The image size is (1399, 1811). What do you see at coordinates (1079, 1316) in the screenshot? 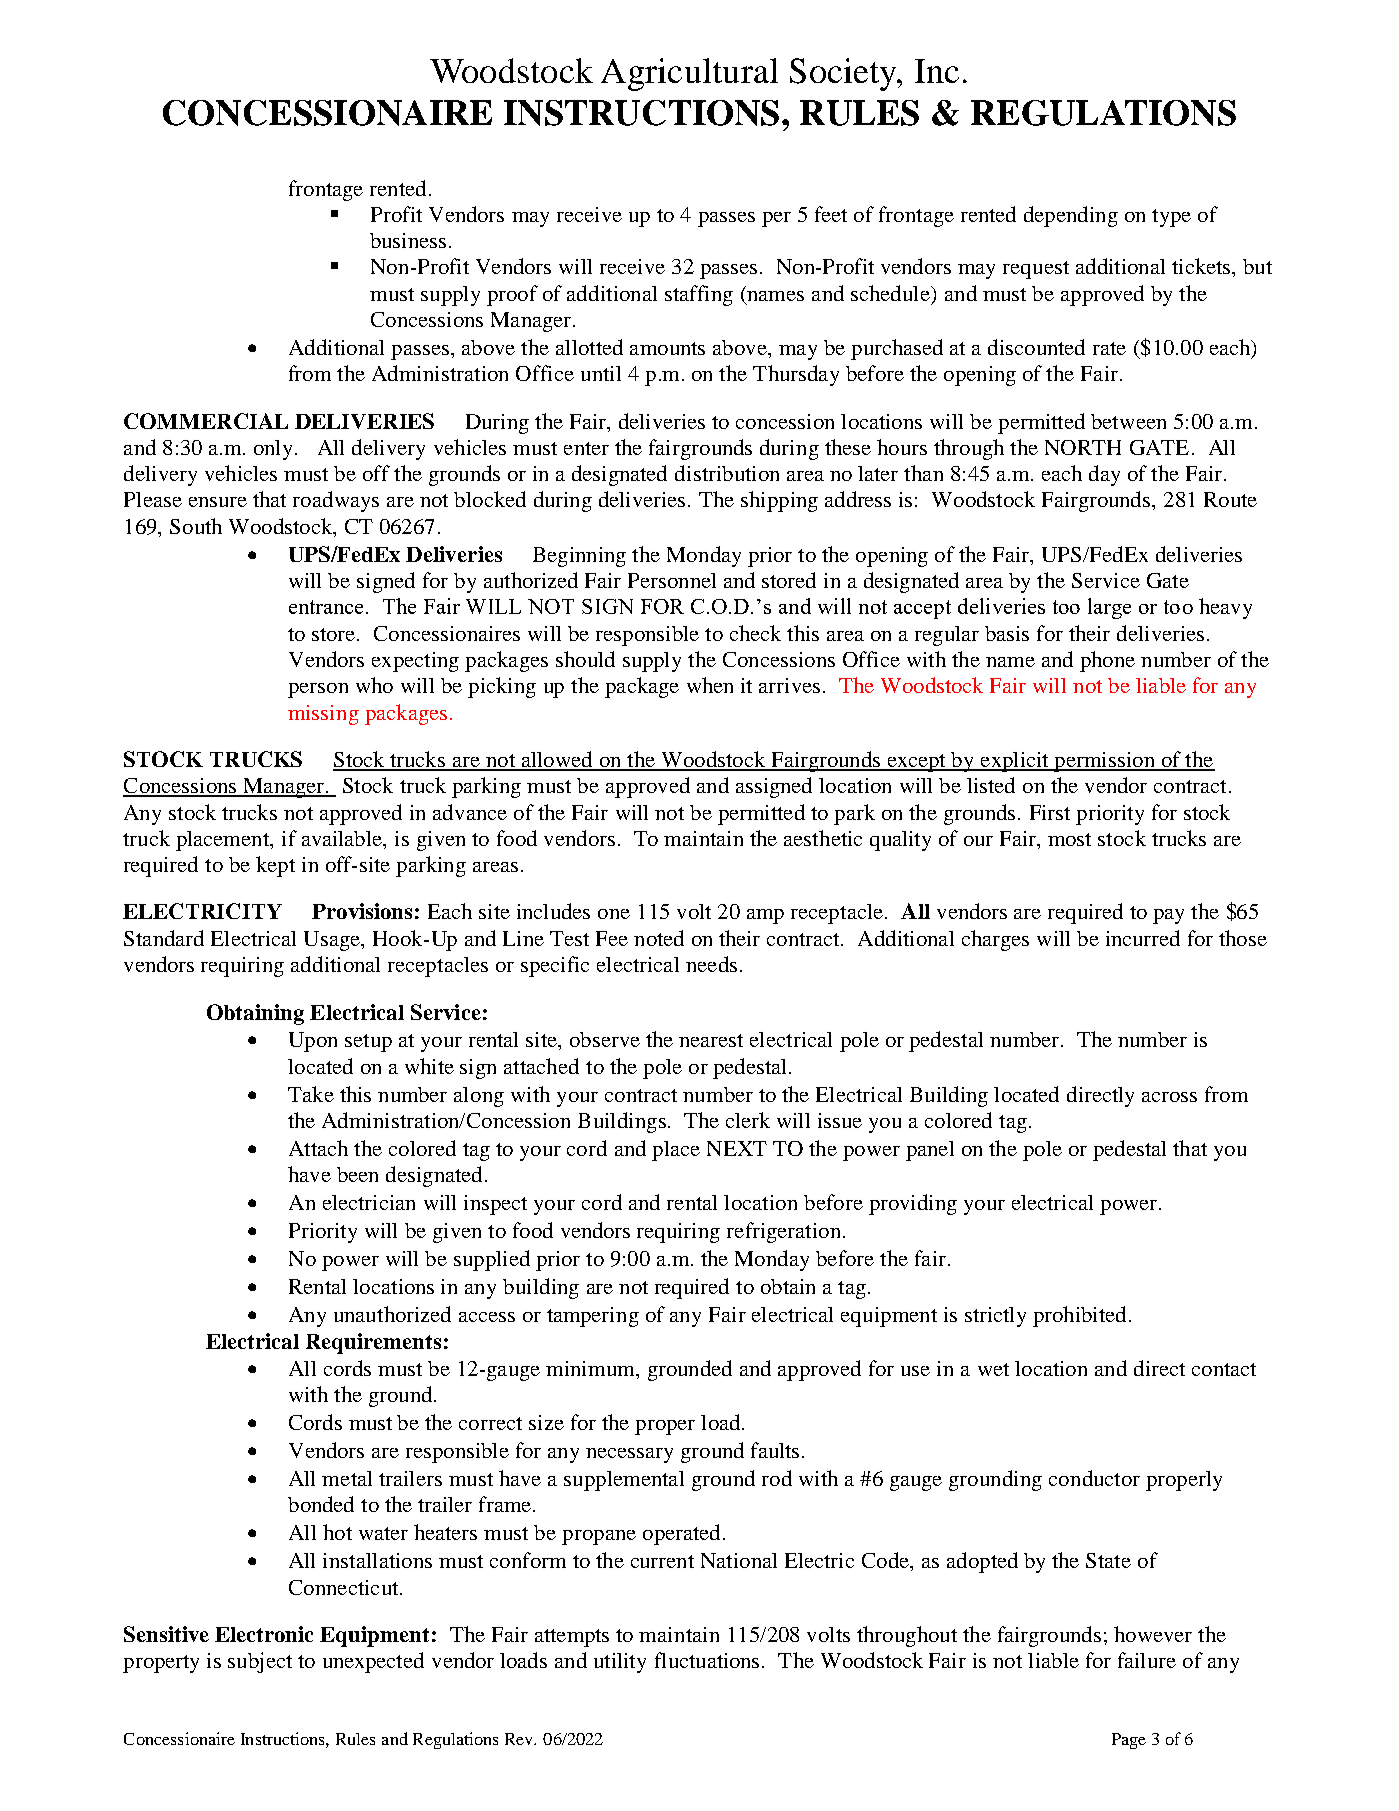
I see `prohibited` at bounding box center [1079, 1316].
